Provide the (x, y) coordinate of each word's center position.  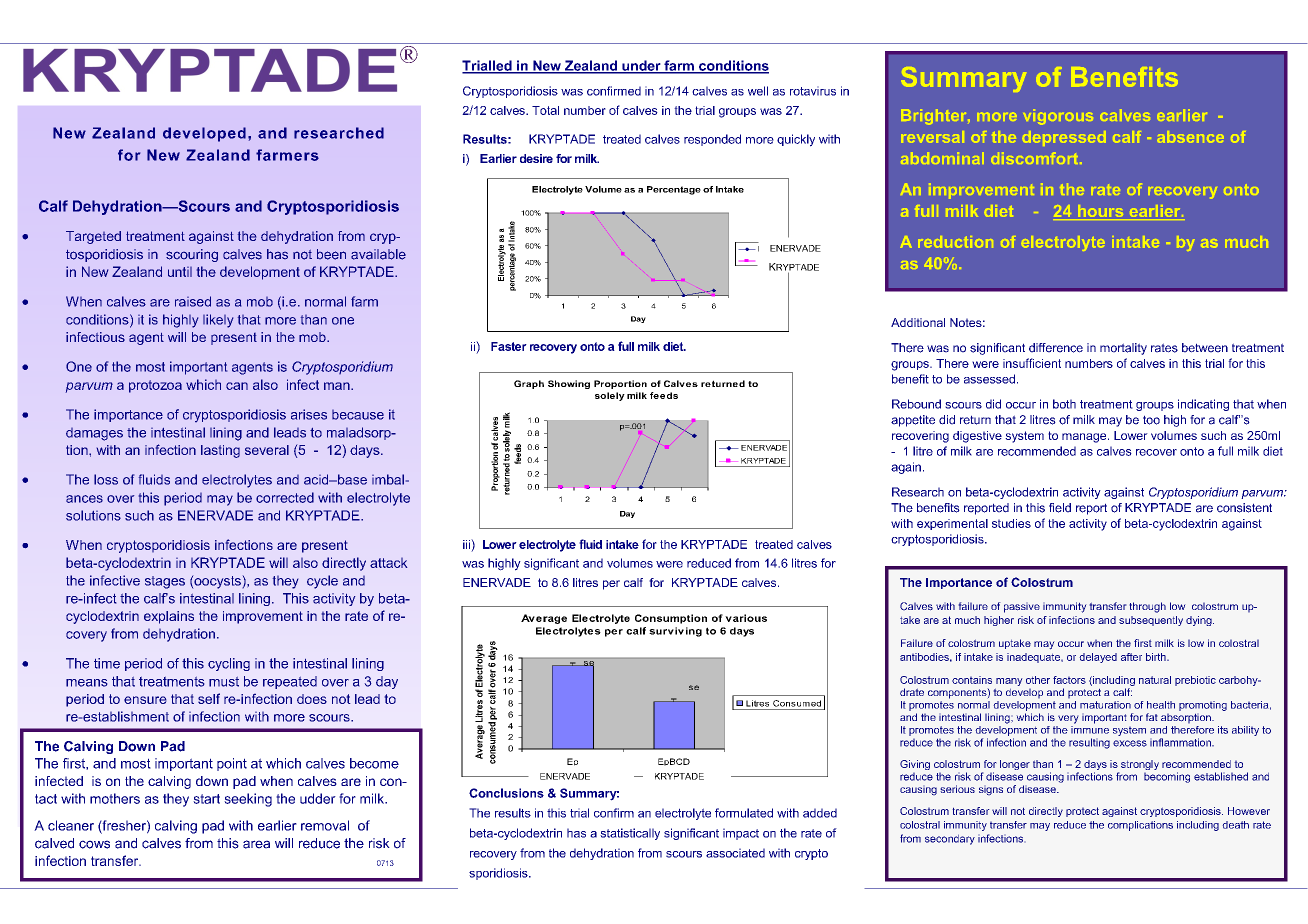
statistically (630, 834)
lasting (220, 451)
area (256, 844)
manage (1085, 438)
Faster (509, 346)
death (1235, 825)
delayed (1098, 658)
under (641, 66)
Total (545, 110)
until (180, 272)
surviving (675, 632)
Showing (569, 384)
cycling (229, 664)
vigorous (1058, 117)
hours (1101, 212)
